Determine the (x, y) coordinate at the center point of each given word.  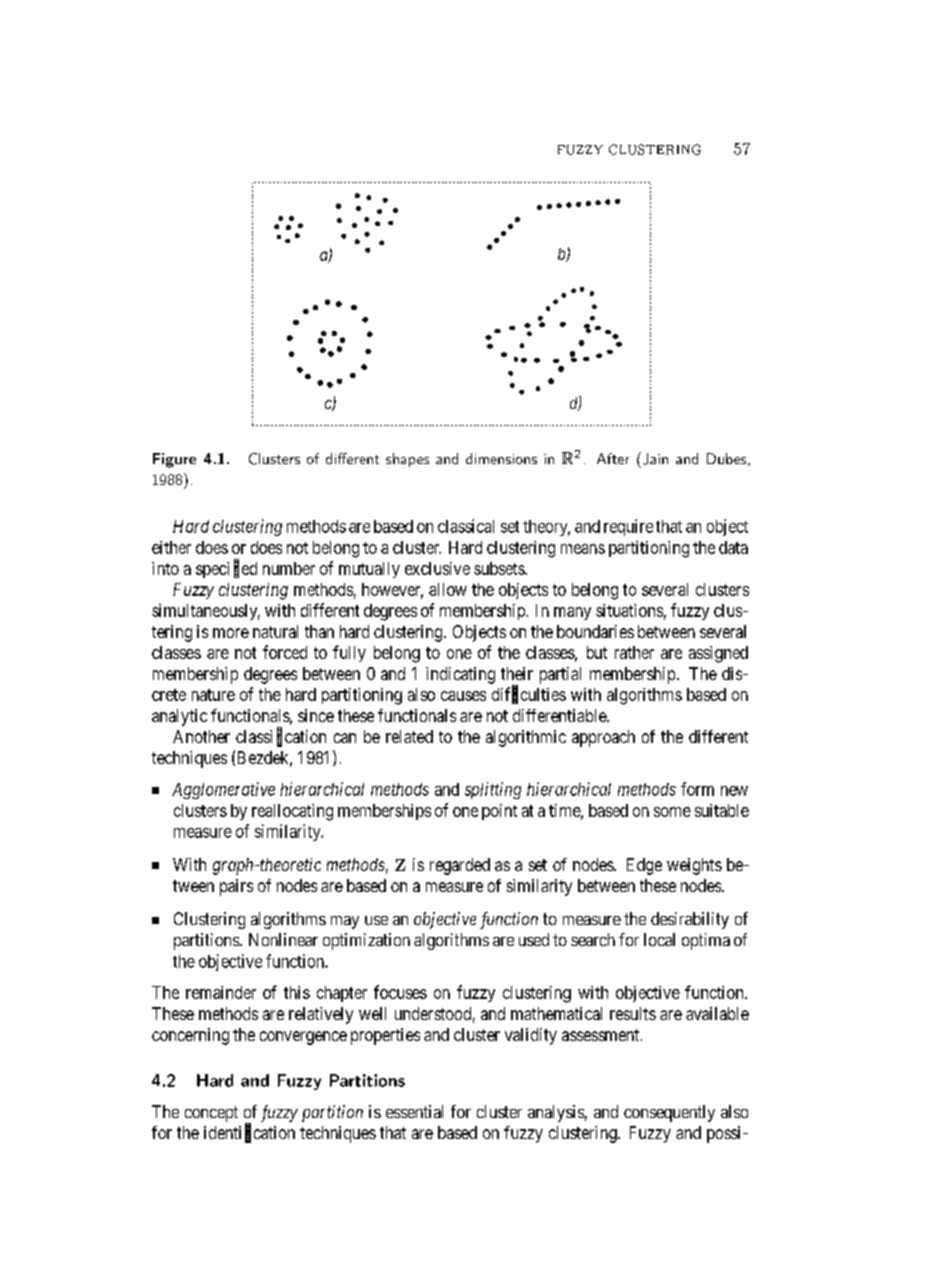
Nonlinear (283, 939)
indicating (460, 675)
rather (634, 652)
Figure (174, 460)
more (231, 633)
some (672, 812)
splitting (493, 790)
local (659, 939)
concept (211, 1114)
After (613, 458)
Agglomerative (223, 790)
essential (414, 1111)
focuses (400, 992)
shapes (407, 460)
